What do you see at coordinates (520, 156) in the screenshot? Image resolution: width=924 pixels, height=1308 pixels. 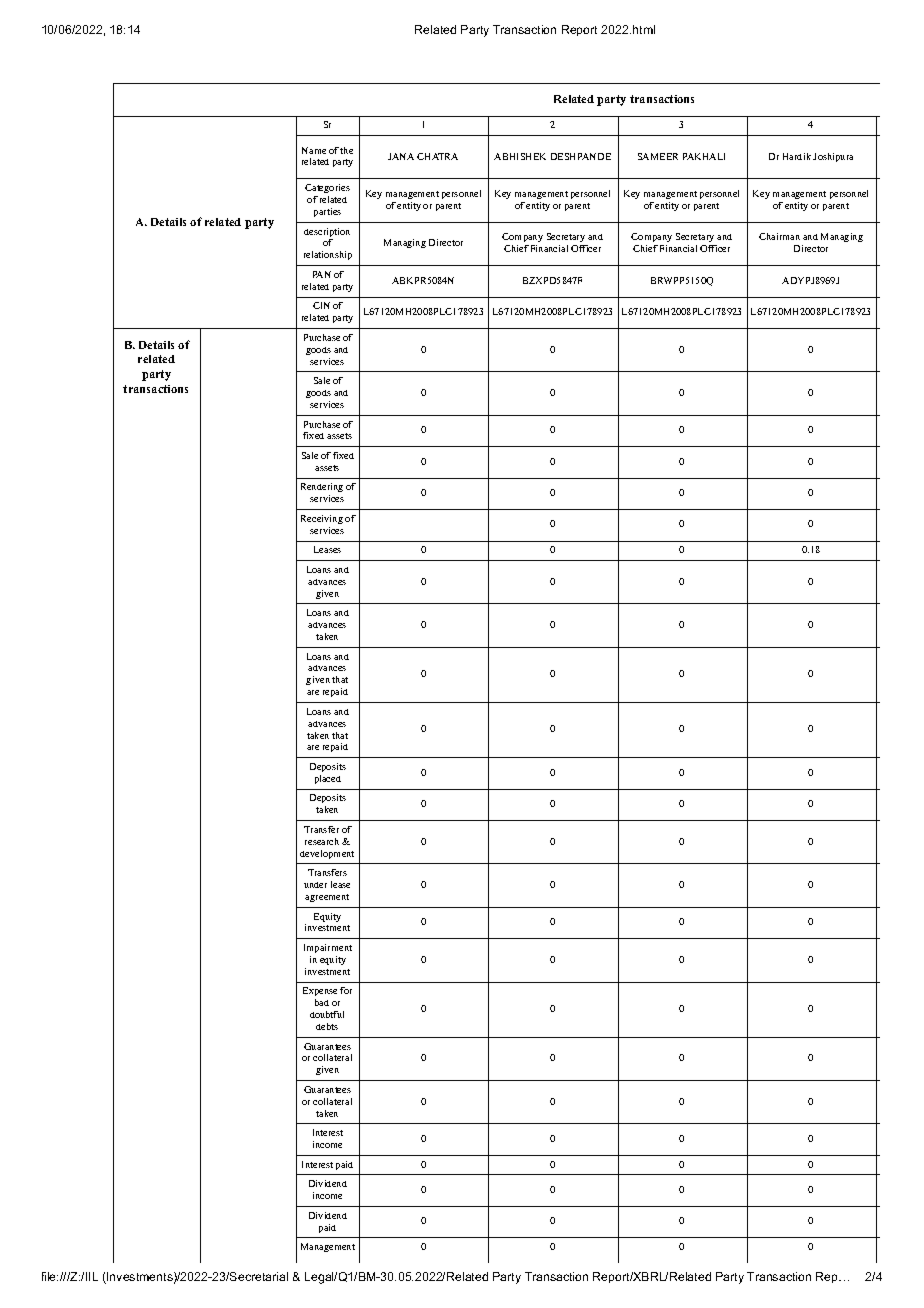 I see `ABHISHEK` at bounding box center [520, 156].
